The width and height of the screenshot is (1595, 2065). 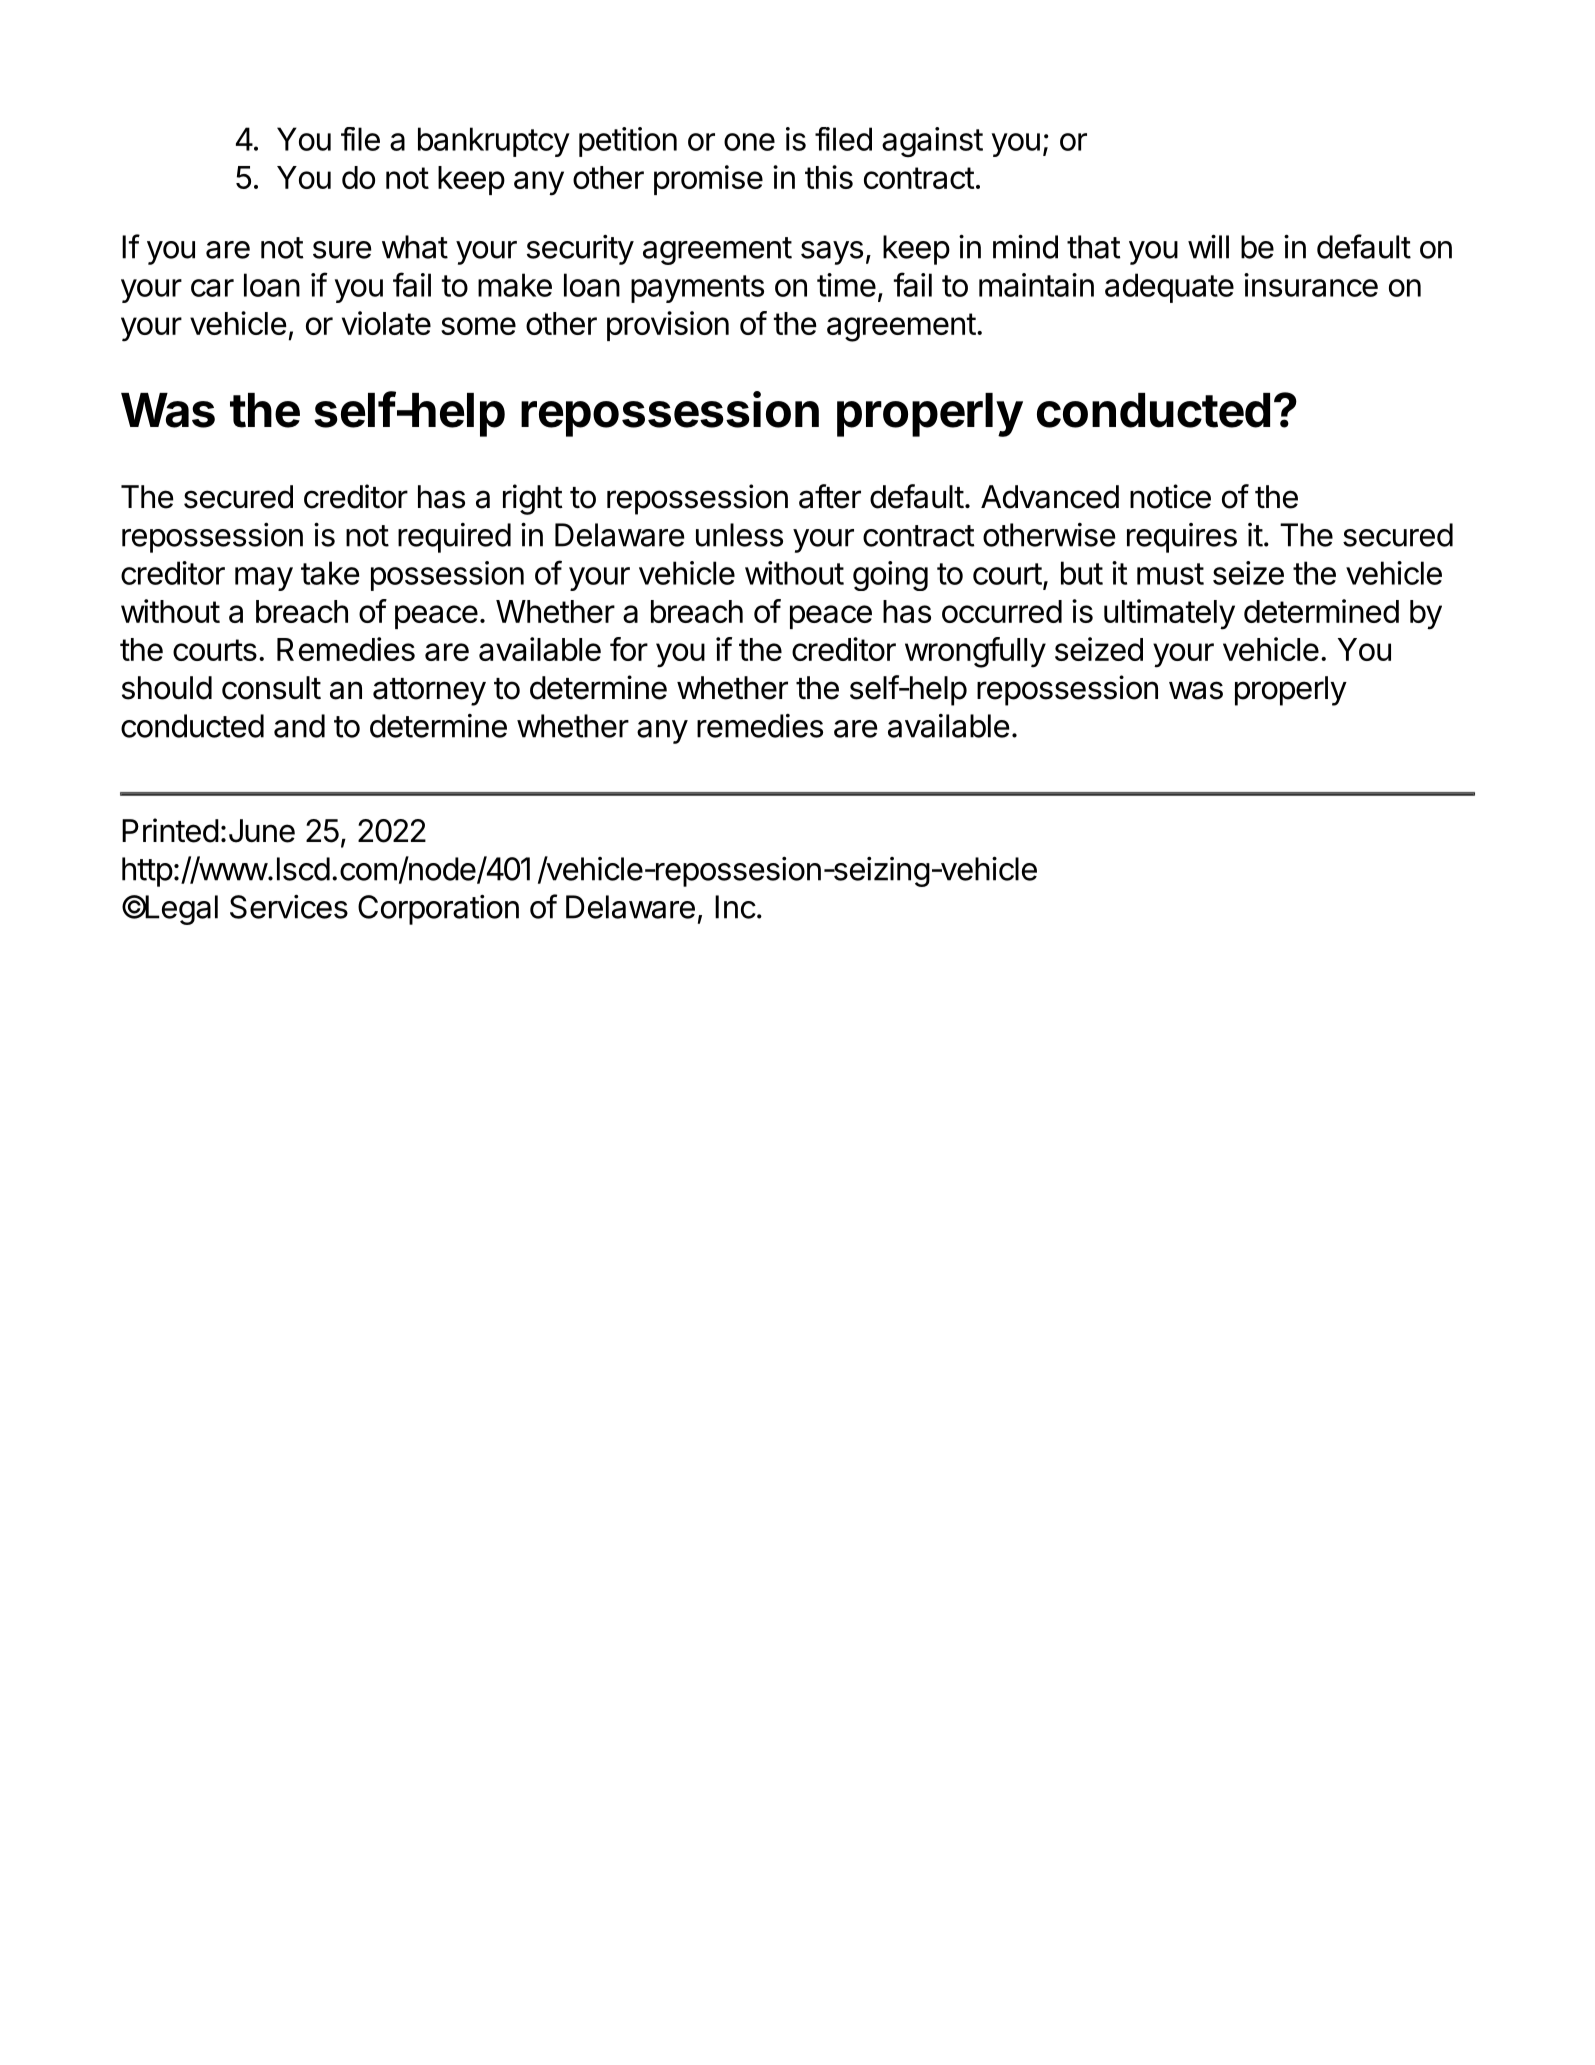 What do you see at coordinates (739, 535) in the screenshot?
I see `unless` at bounding box center [739, 535].
